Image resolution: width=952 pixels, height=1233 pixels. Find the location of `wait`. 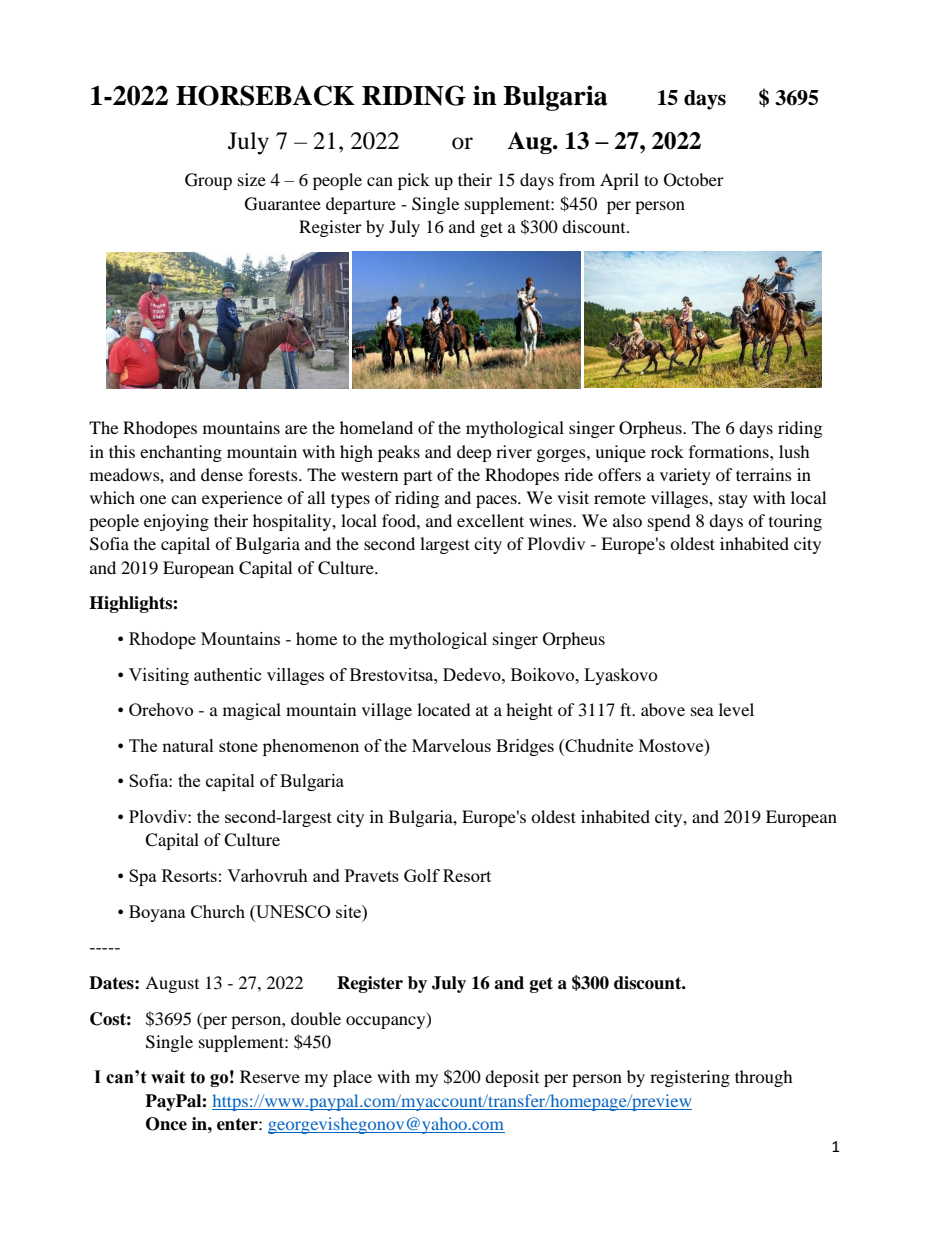

wait is located at coordinates (168, 1077).
